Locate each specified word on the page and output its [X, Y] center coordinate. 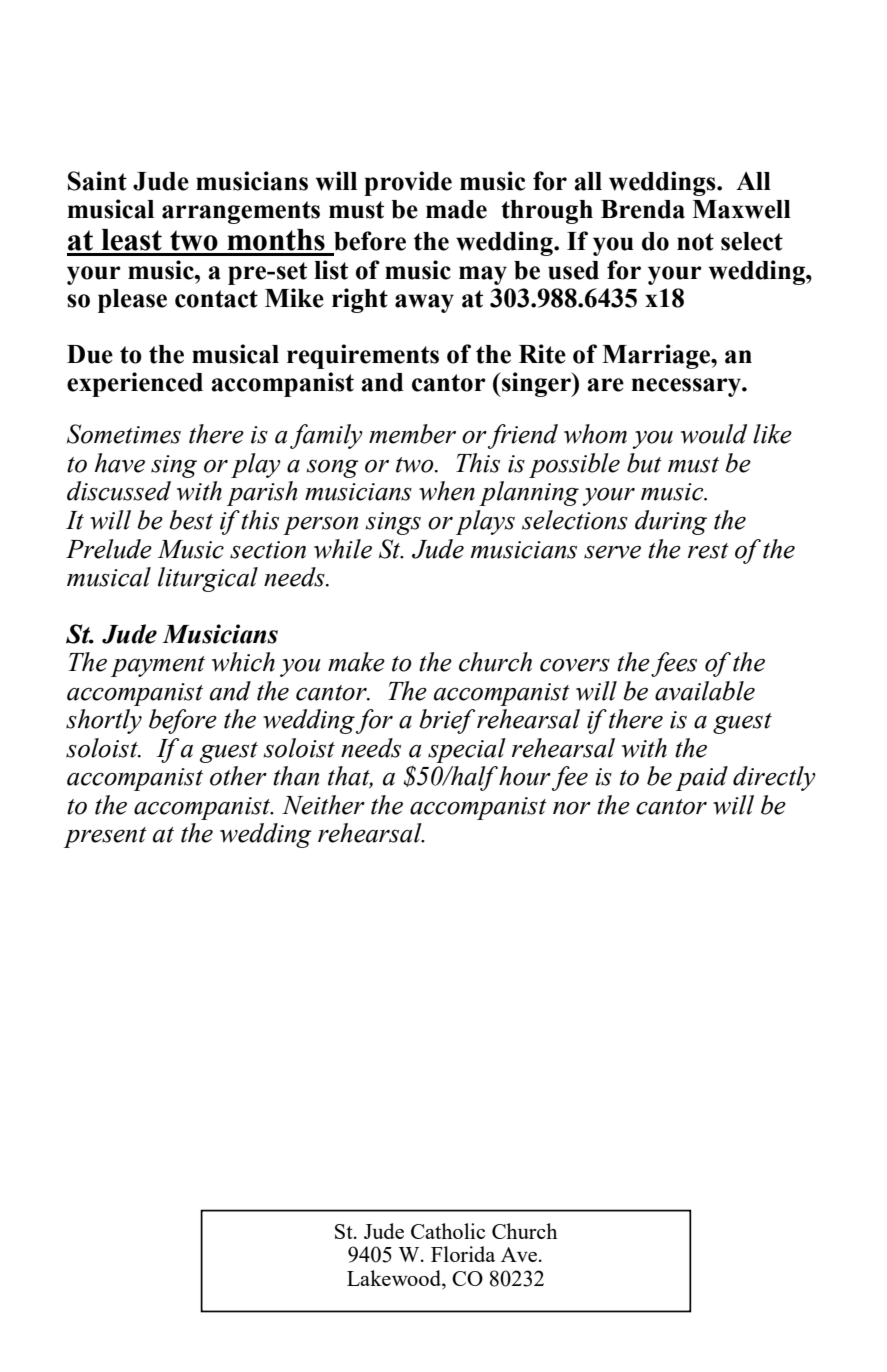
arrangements [241, 212]
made [456, 209]
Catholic [448, 1231]
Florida [463, 1254]
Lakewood [395, 1278]
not [695, 242]
